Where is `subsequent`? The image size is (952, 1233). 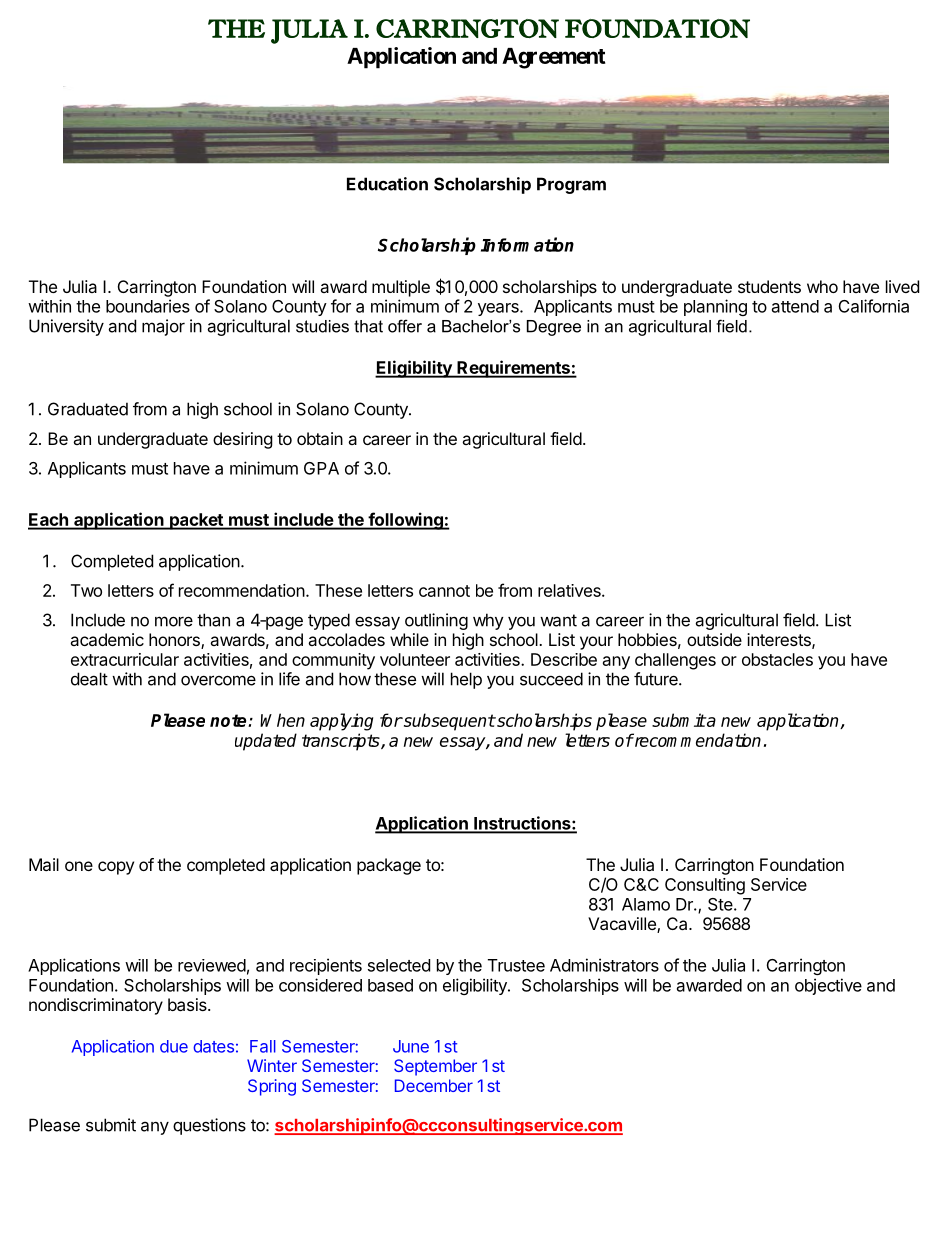
subsequent is located at coordinates (448, 722).
